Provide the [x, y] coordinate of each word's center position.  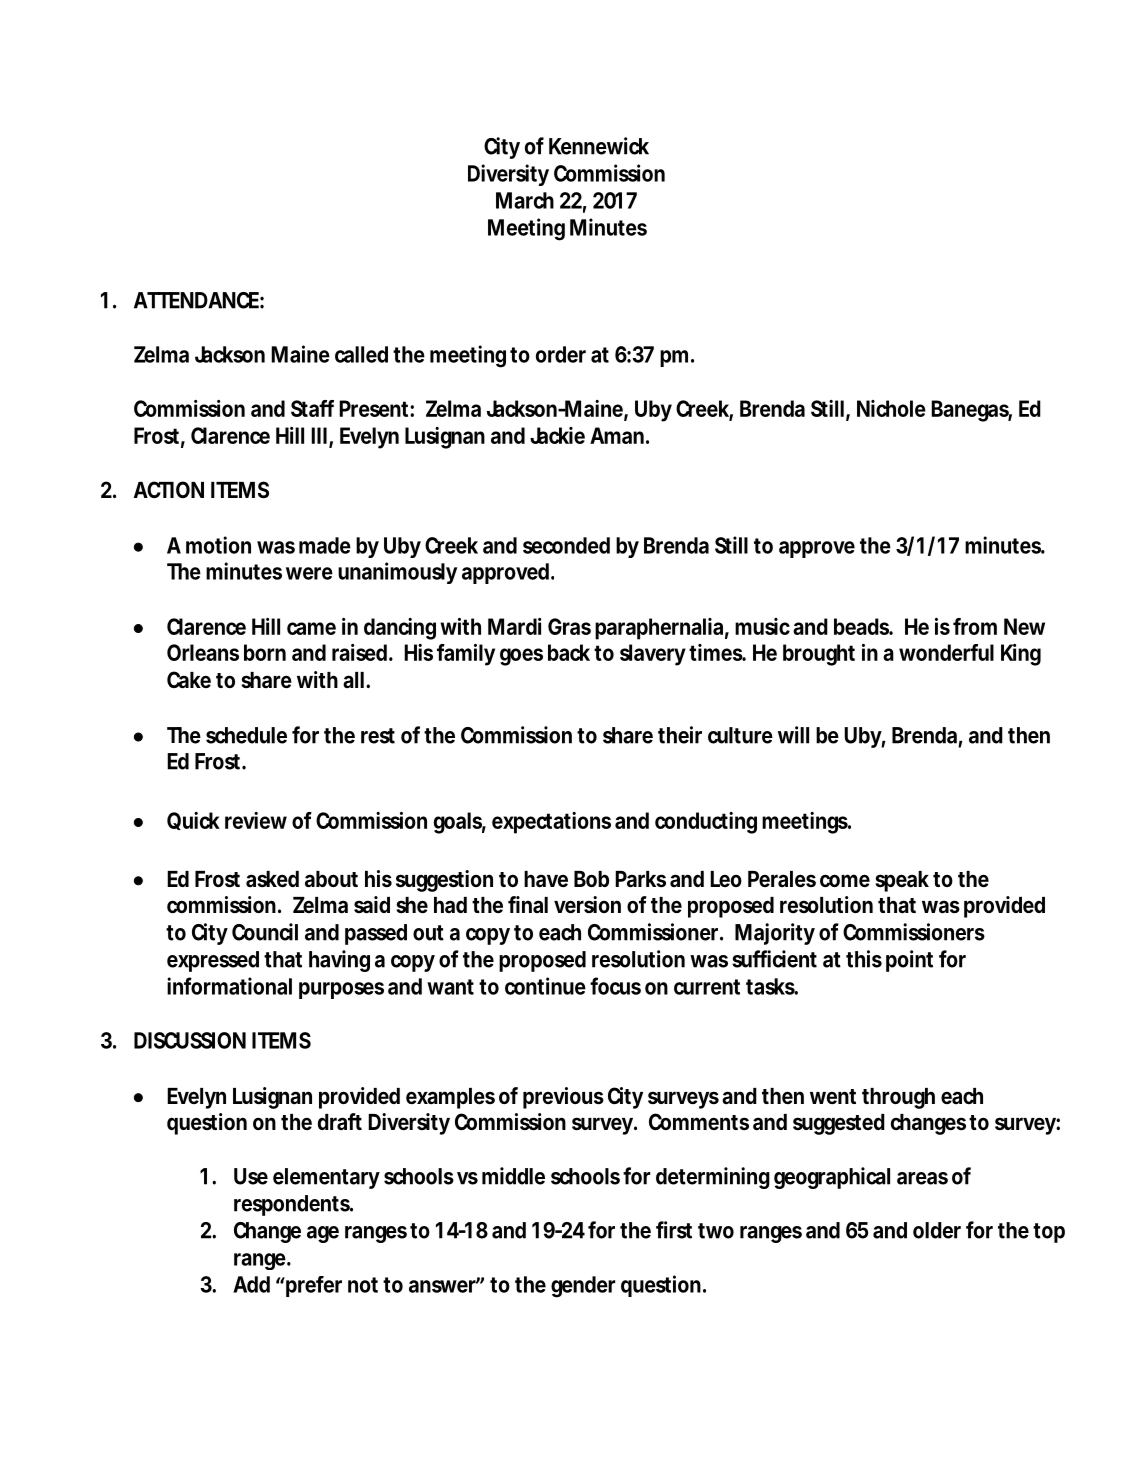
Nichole [891, 408]
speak [902, 881]
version [587, 904]
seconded [566, 545]
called [361, 354]
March [525, 200]
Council [265, 932]
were [309, 573]
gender [583, 1287]
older [937, 1230]
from [975, 626]
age [323, 1234]
